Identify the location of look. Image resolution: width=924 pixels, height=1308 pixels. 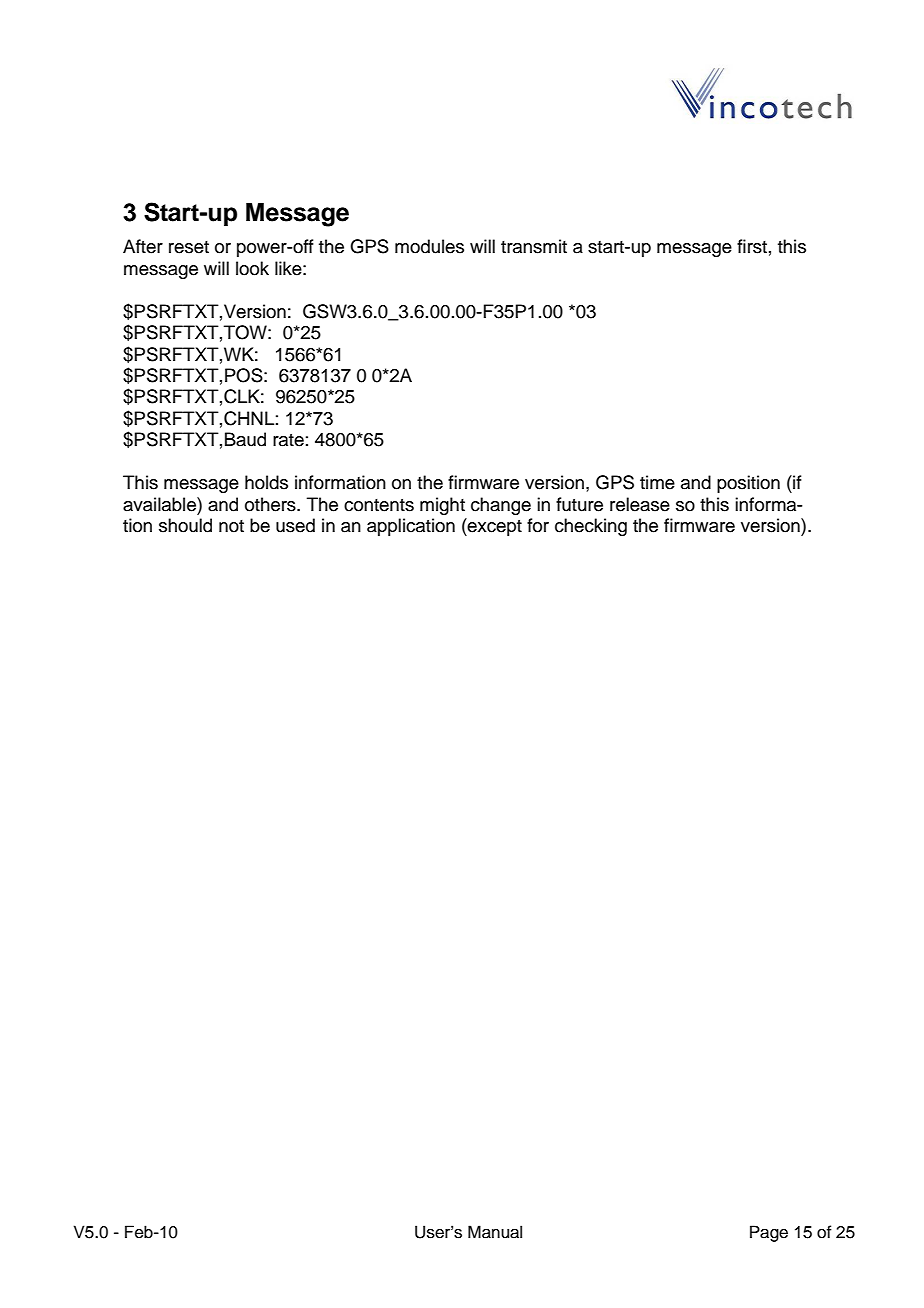
(252, 268).
